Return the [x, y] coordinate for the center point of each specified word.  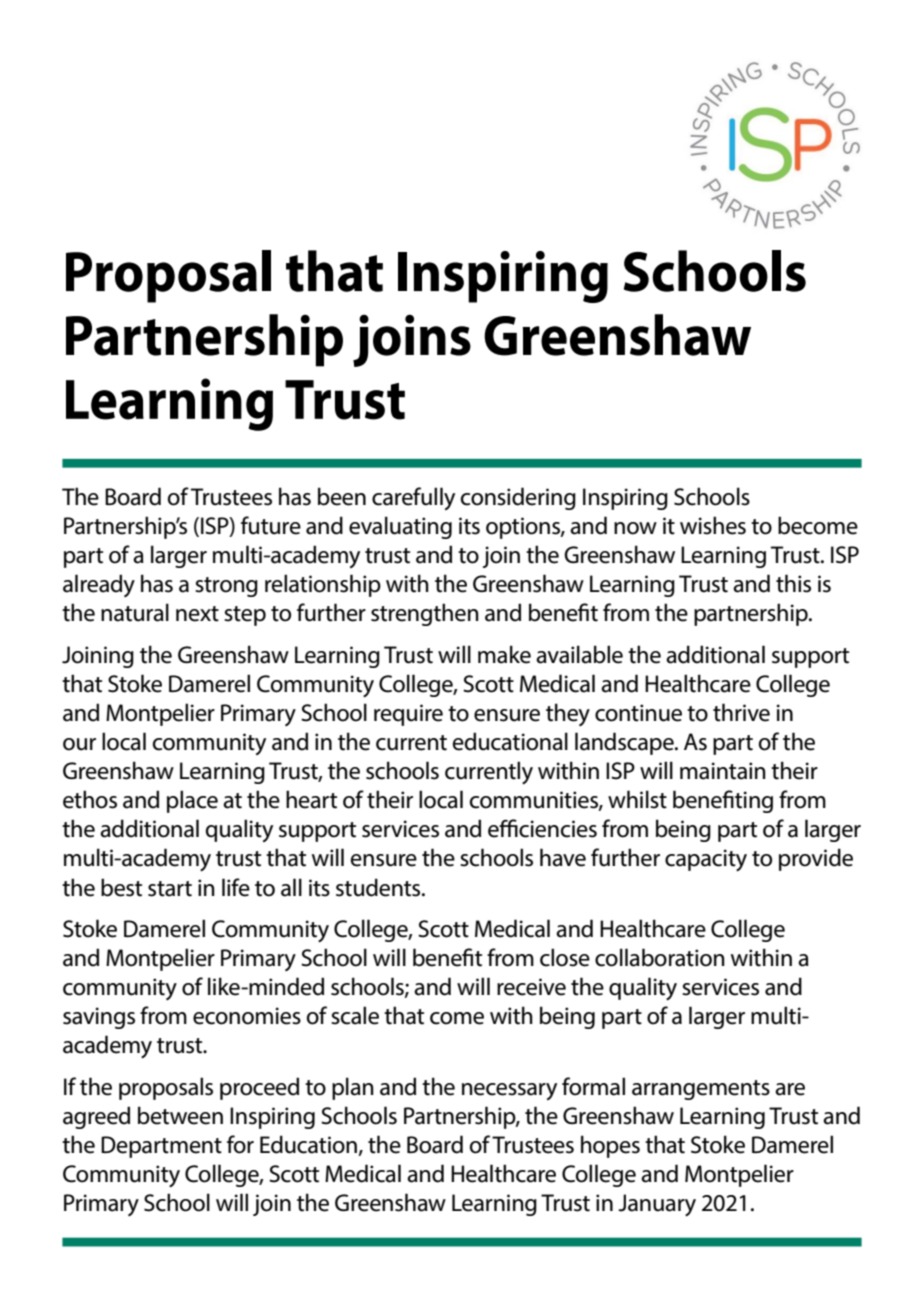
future [271, 525]
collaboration [660, 957]
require [408, 715]
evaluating [400, 527]
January [657, 1205]
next [197, 614]
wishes [713, 525]
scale [355, 1015]
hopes [610, 1146]
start [170, 889]
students [379, 887]
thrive [741, 712]
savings [99, 1018]
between [180, 1115]
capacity [706, 860]
